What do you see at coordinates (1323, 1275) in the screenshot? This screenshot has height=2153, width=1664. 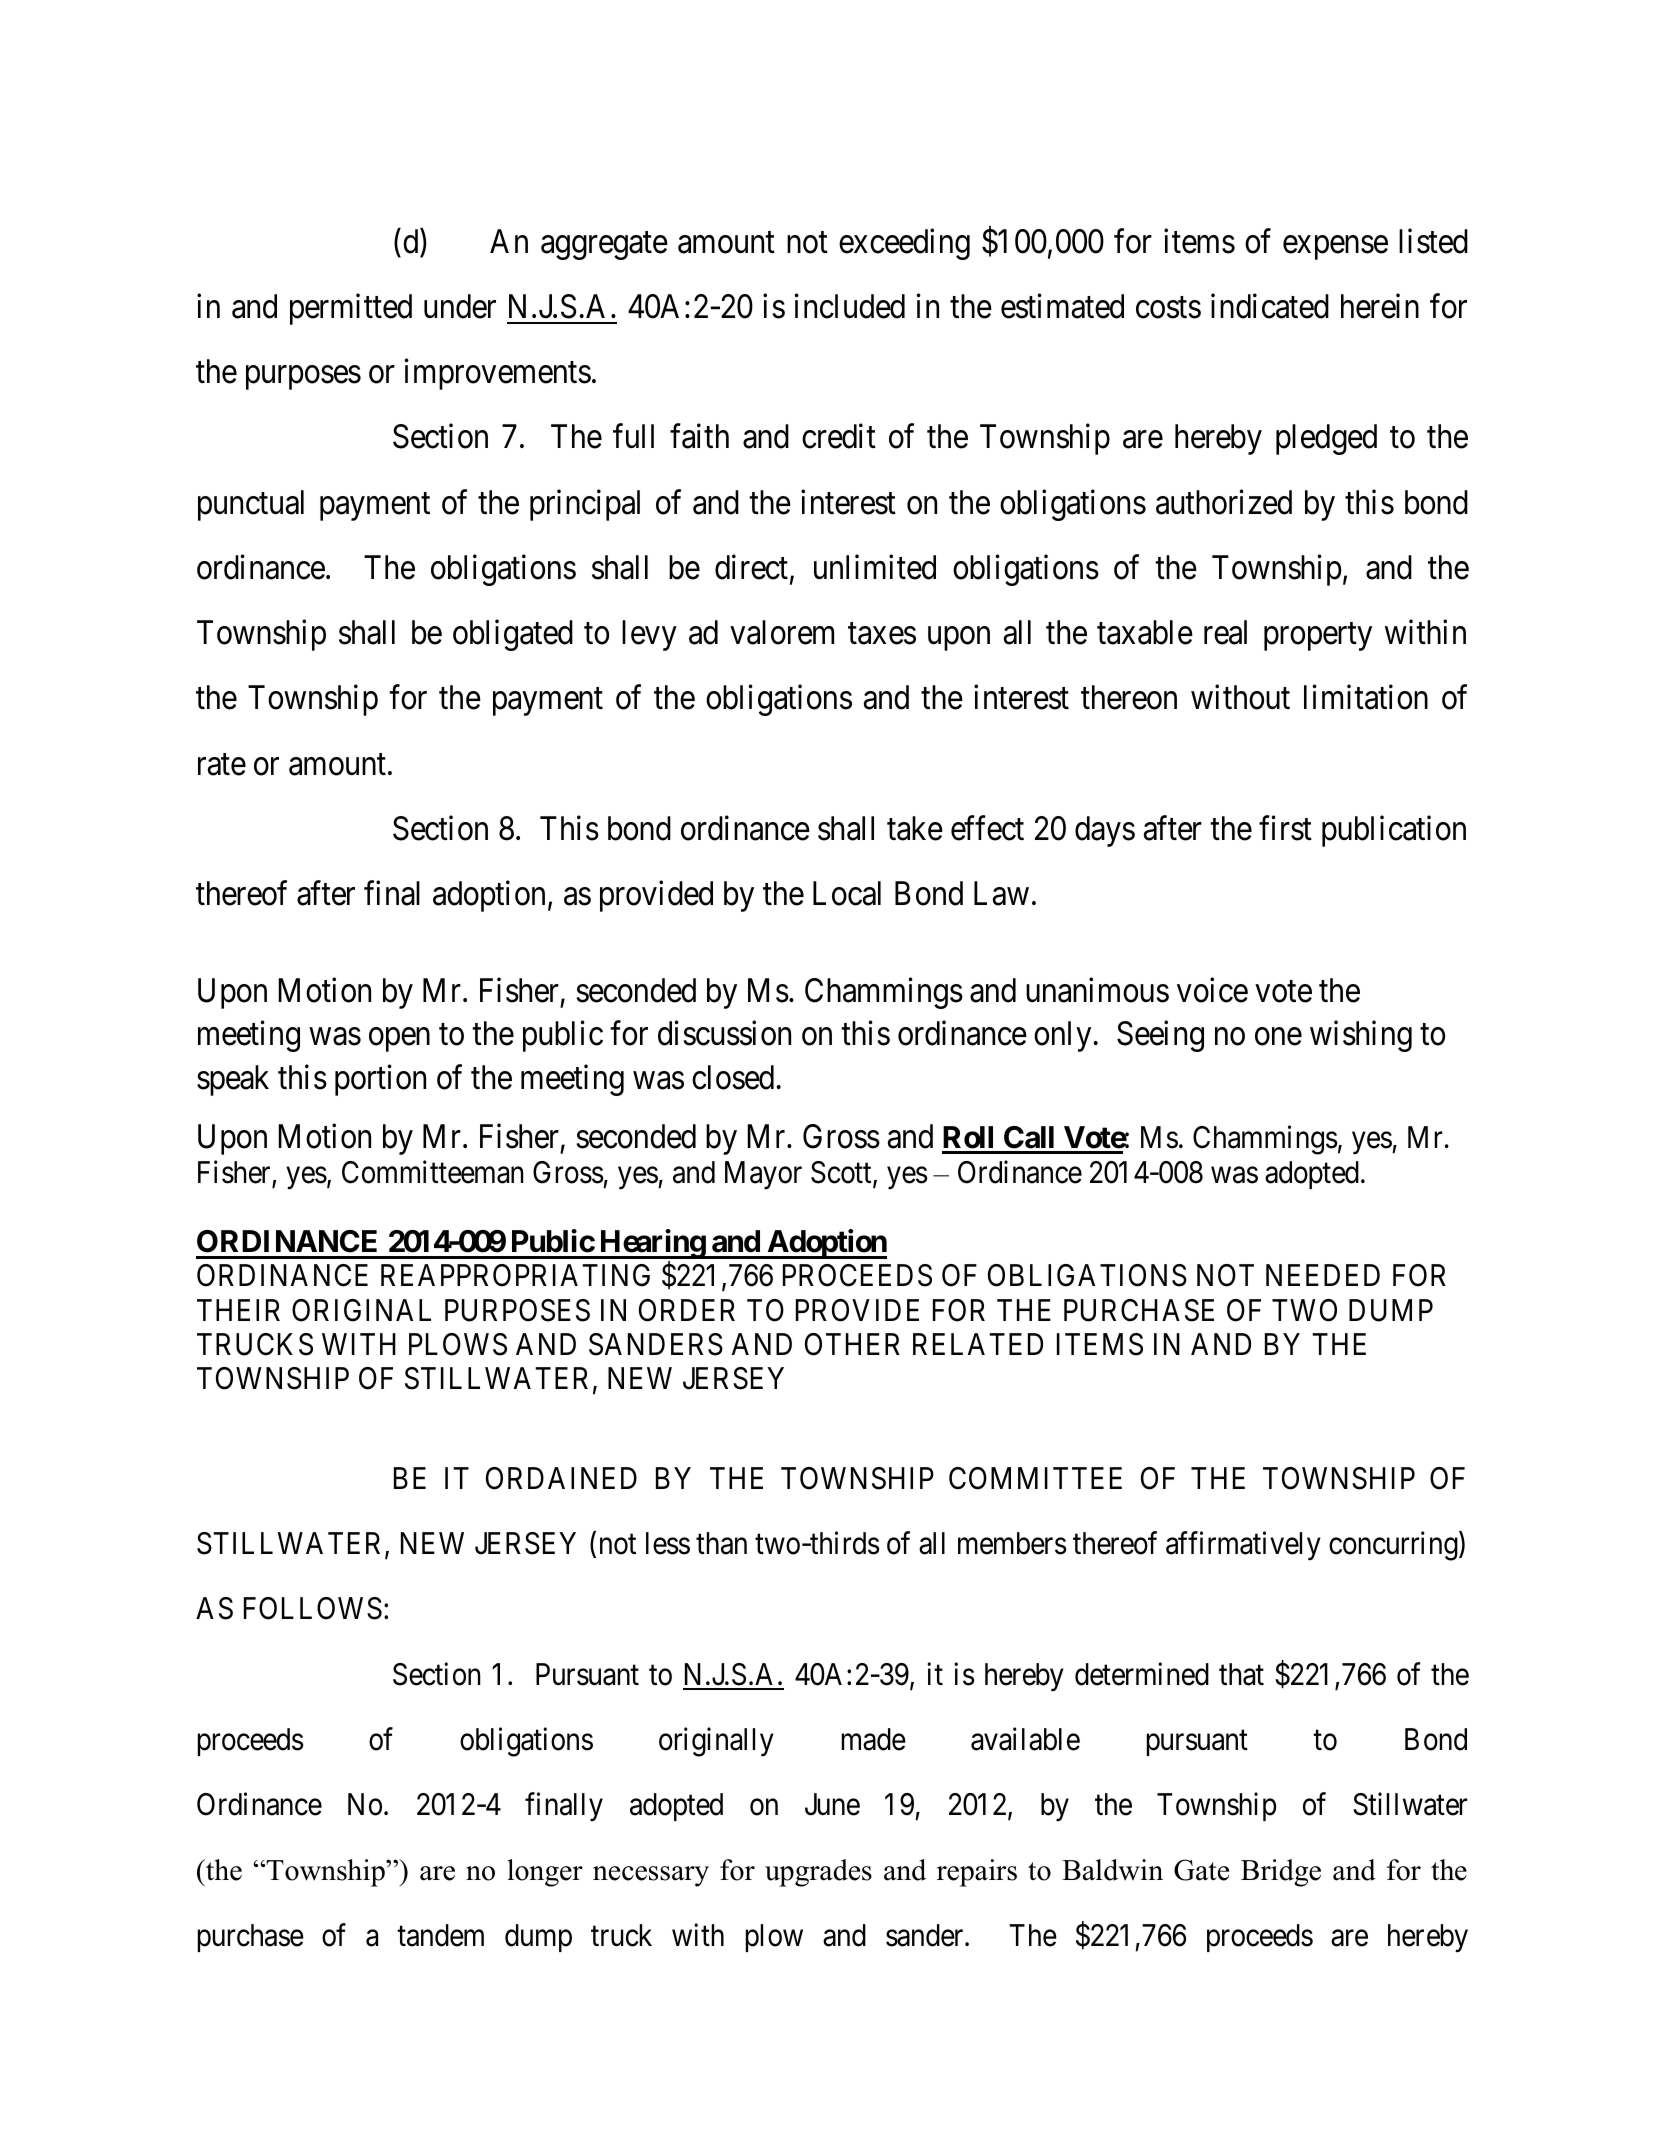 I see `NEEDED` at bounding box center [1323, 1275].
